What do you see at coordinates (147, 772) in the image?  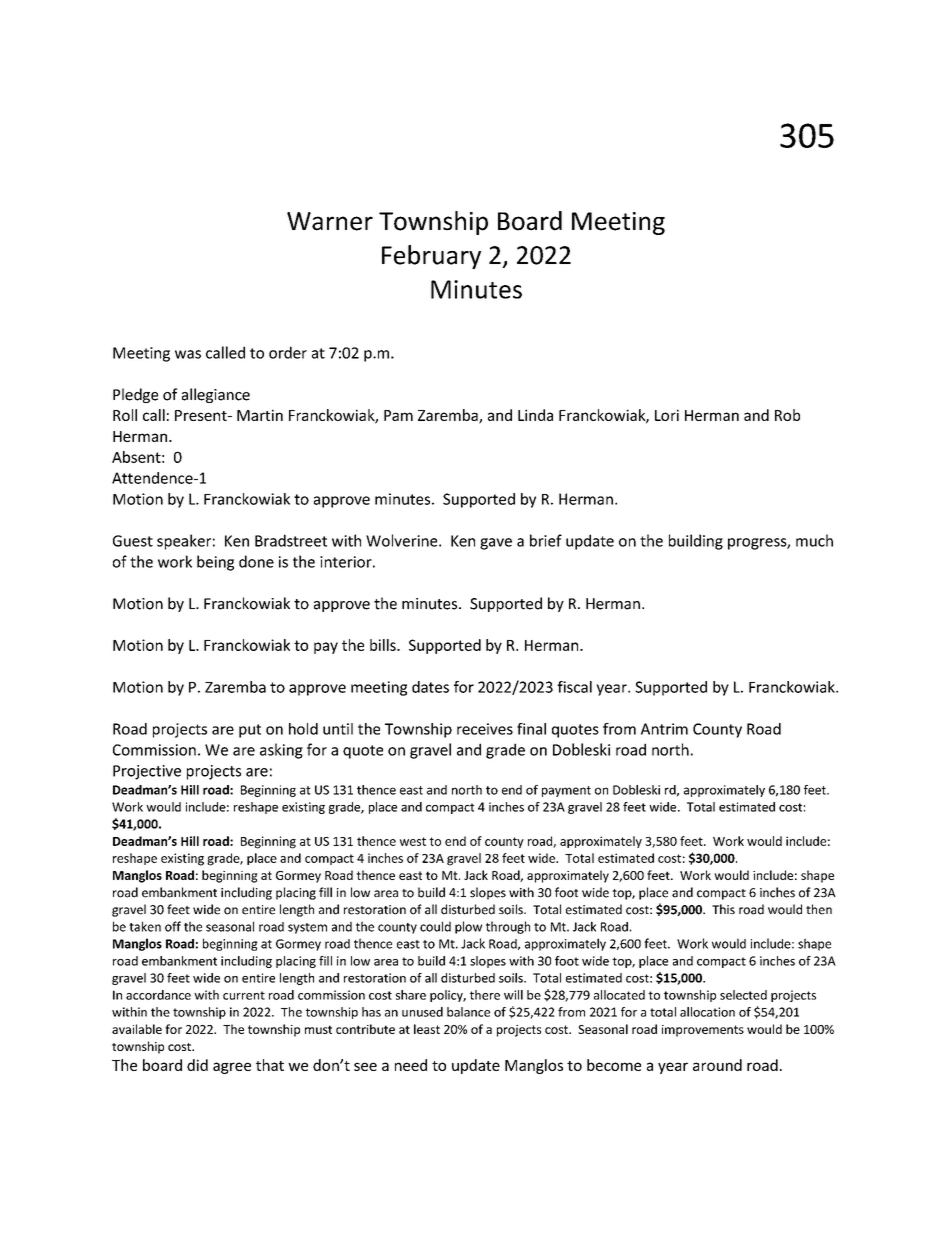 I see `Projective` at bounding box center [147, 772].
